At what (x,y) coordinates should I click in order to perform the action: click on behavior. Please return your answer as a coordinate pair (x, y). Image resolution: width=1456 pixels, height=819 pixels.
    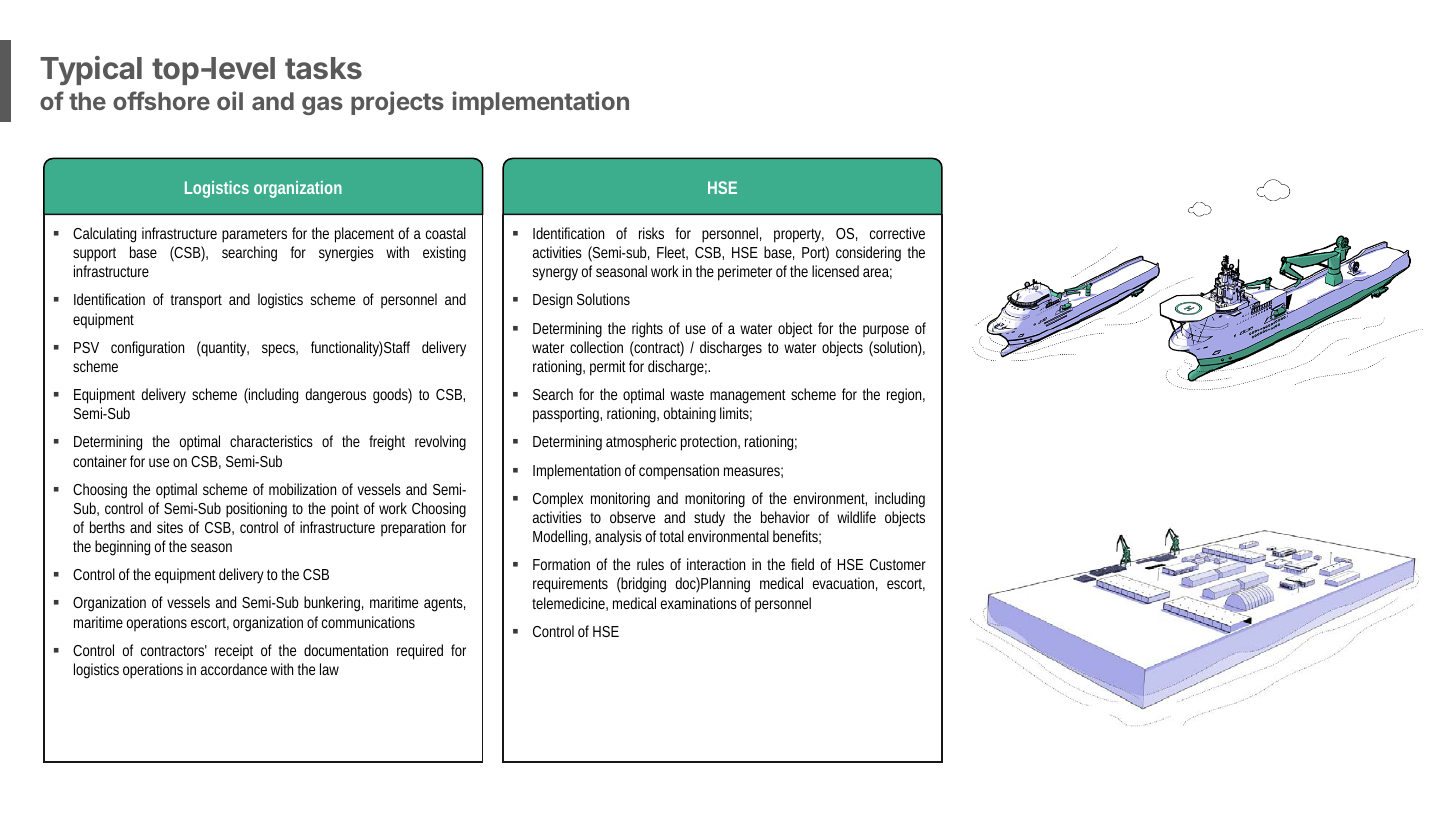
    Looking at the image, I should click on (785, 517).
